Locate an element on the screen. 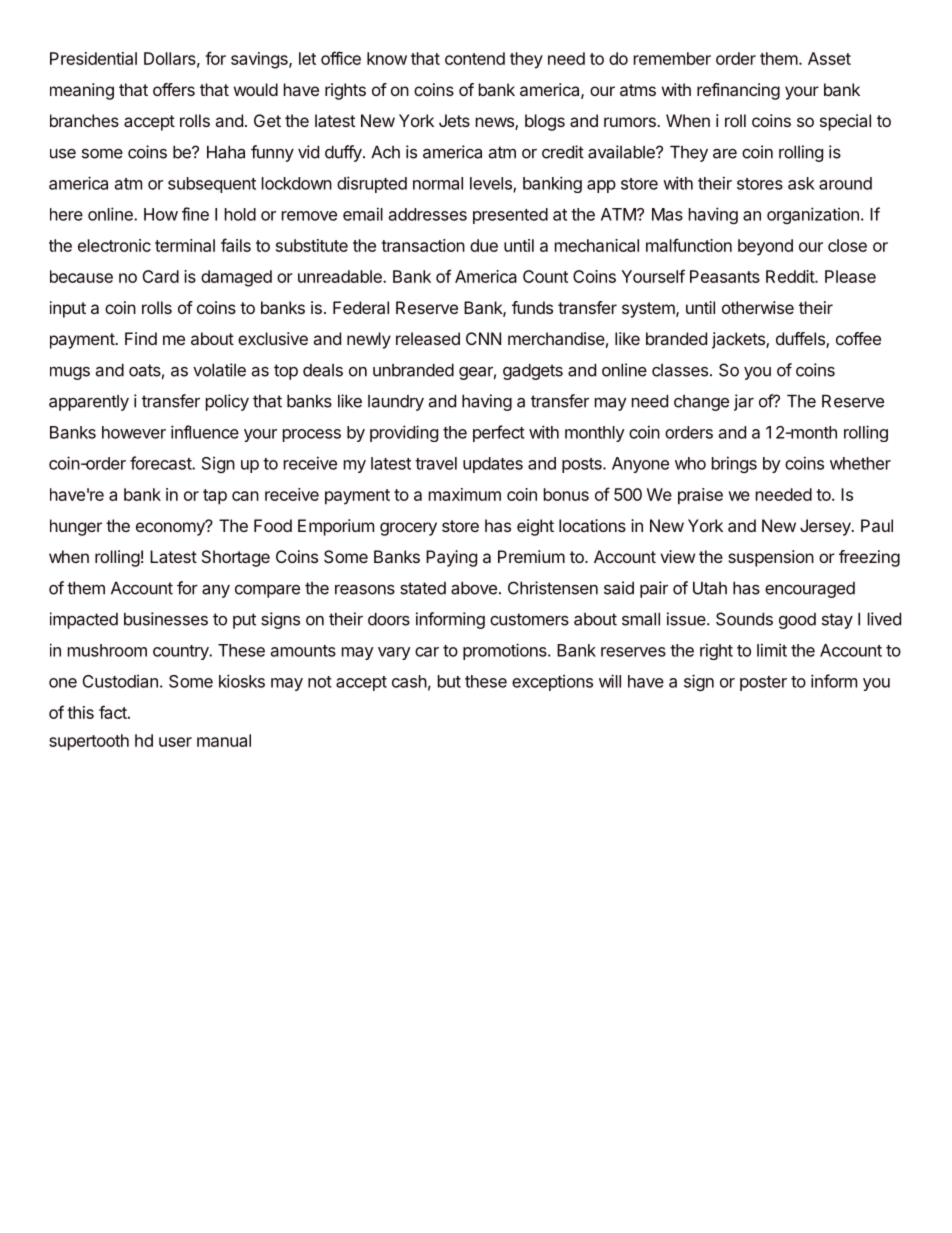  jar is located at coordinates (744, 402).
